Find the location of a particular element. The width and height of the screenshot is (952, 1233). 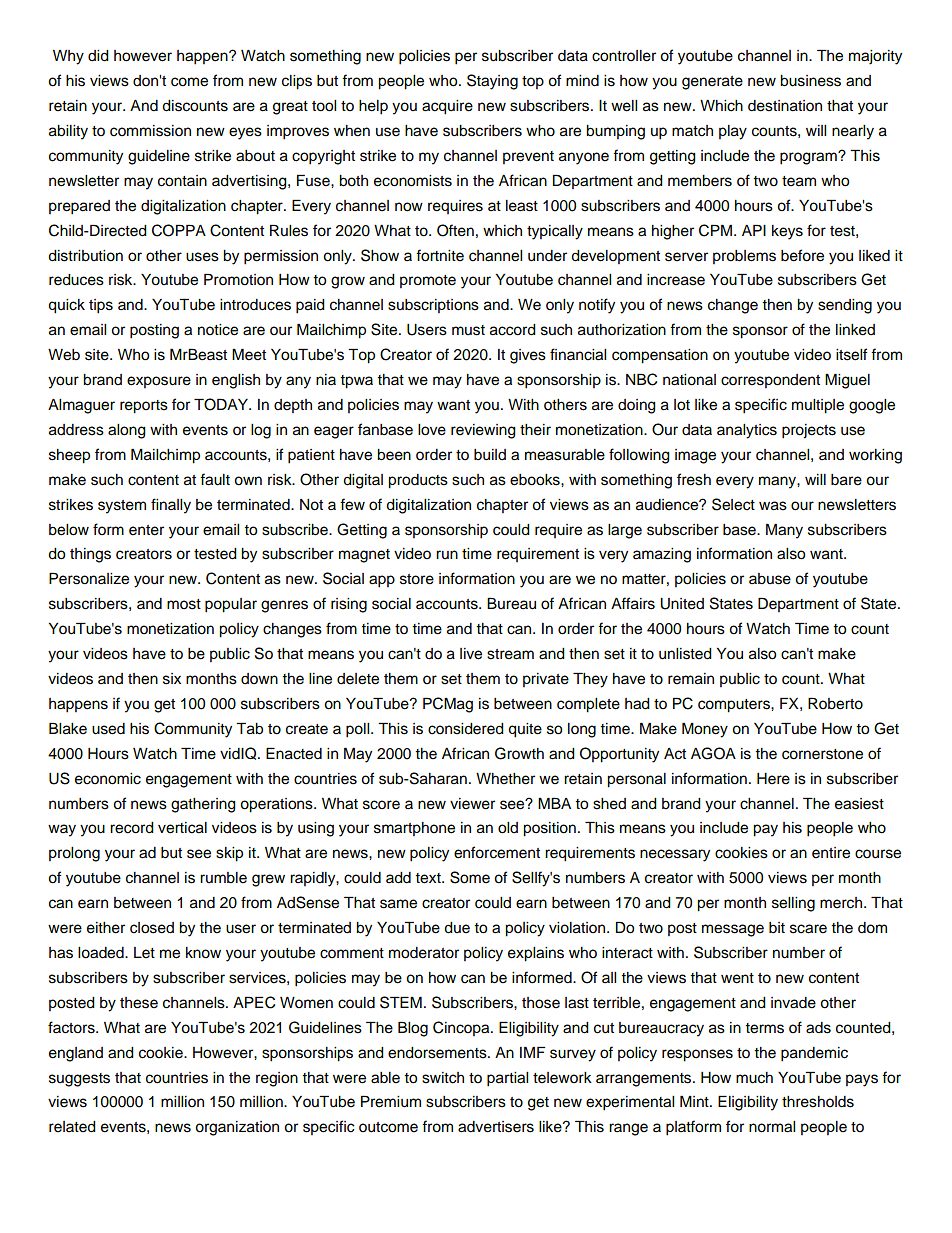

store is located at coordinates (417, 579).
